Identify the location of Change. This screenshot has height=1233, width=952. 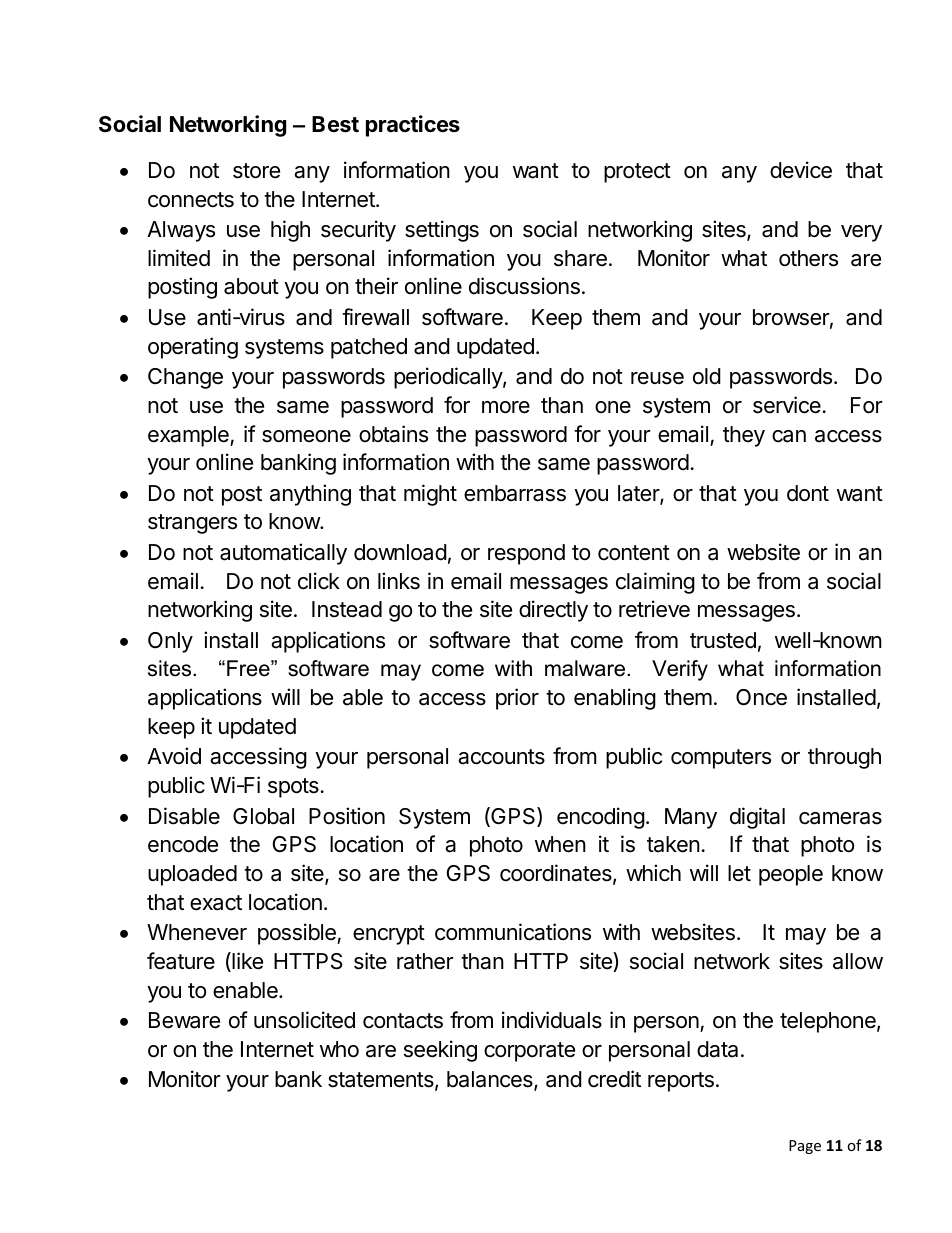
(185, 378).
